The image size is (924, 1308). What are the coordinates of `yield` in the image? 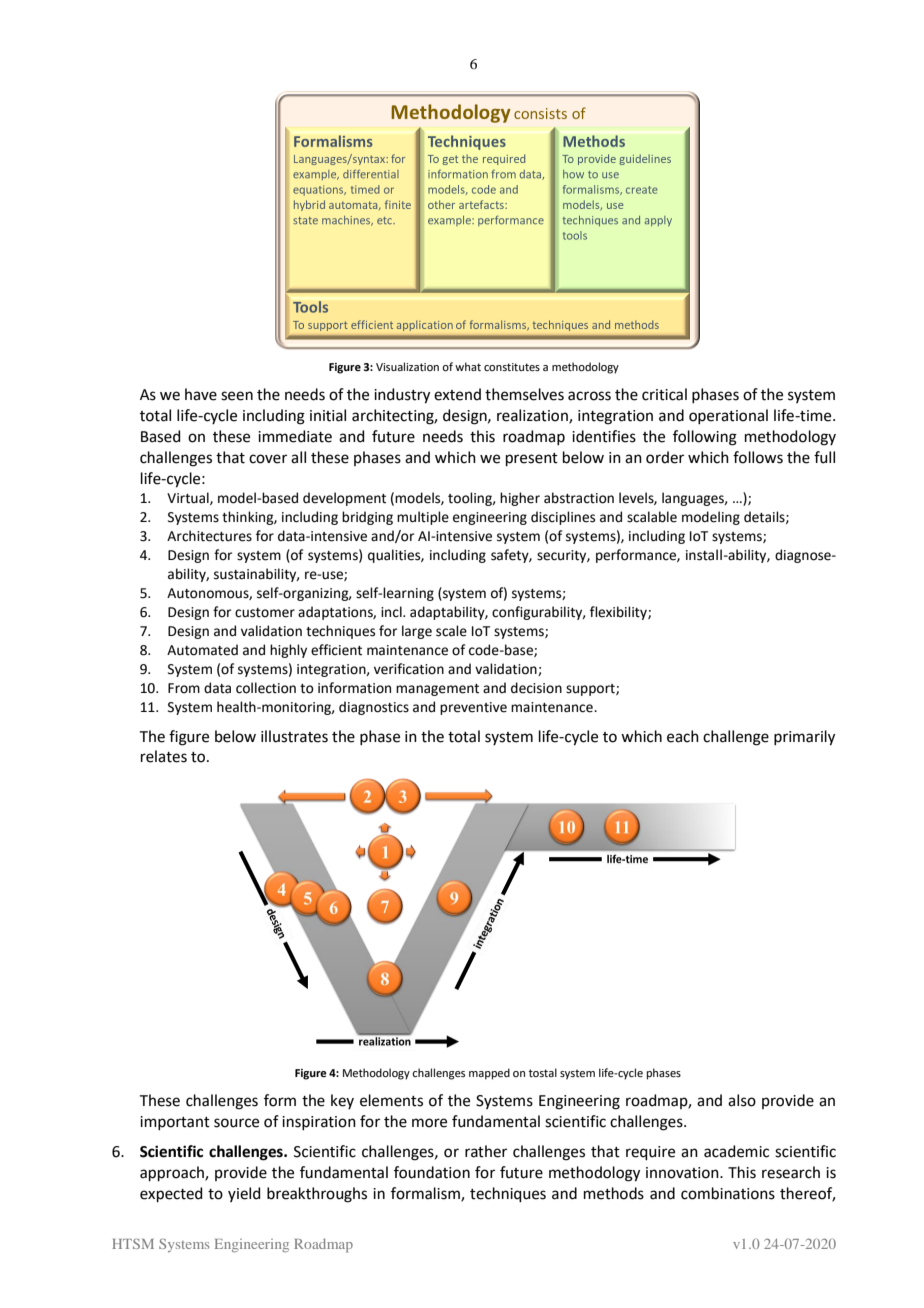 It's located at (244, 1194).
